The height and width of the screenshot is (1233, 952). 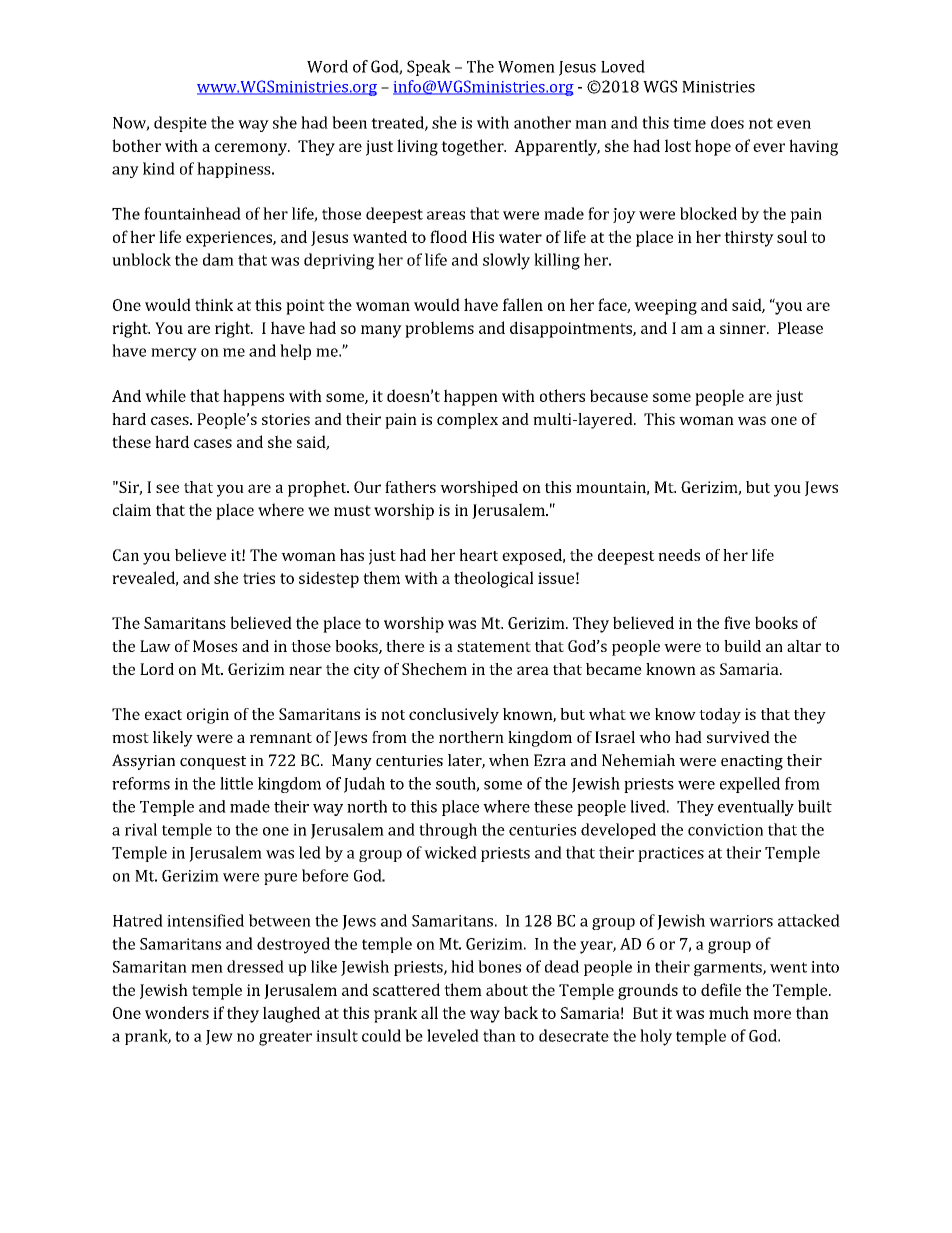 What do you see at coordinates (750, 785) in the screenshot?
I see `expelled` at bounding box center [750, 785].
